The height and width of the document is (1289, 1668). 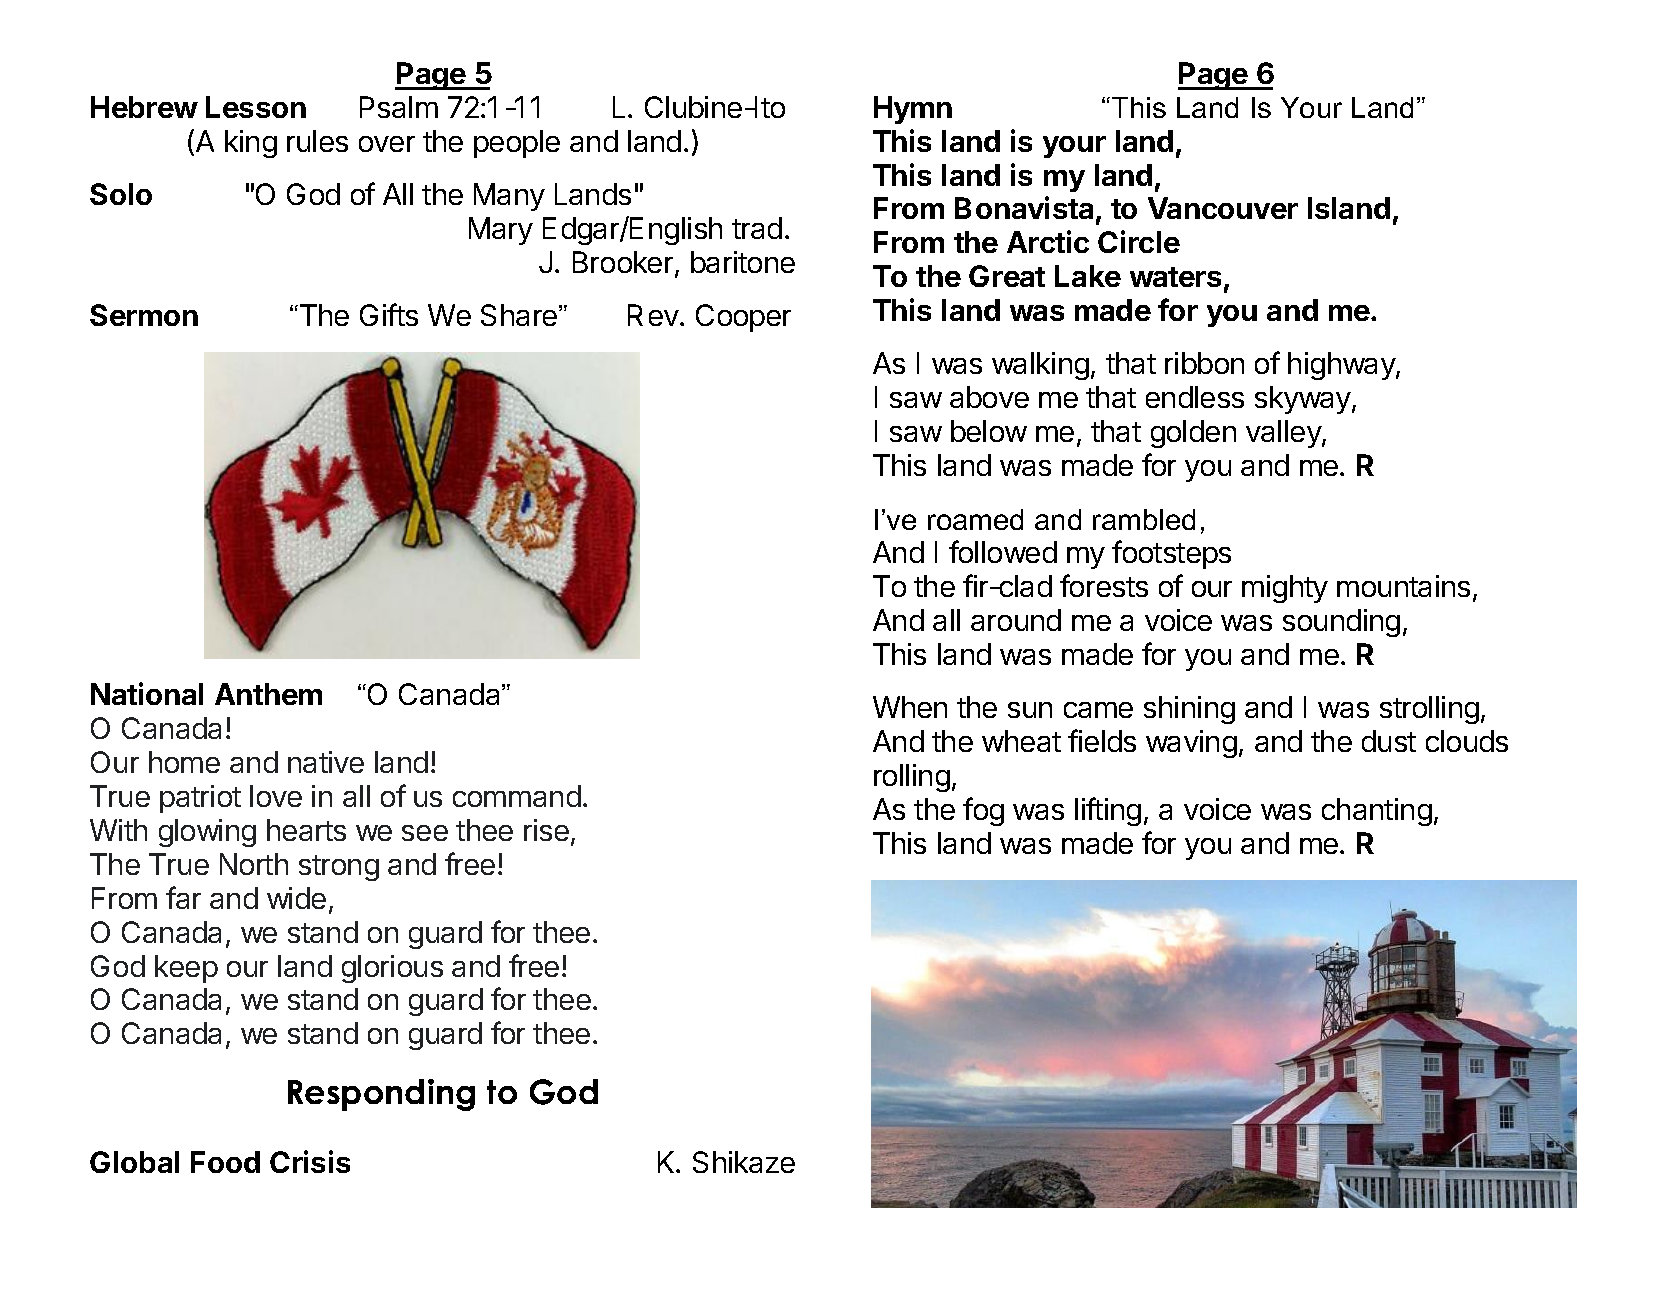 I want to click on Responding, so click(x=381, y=1095).
